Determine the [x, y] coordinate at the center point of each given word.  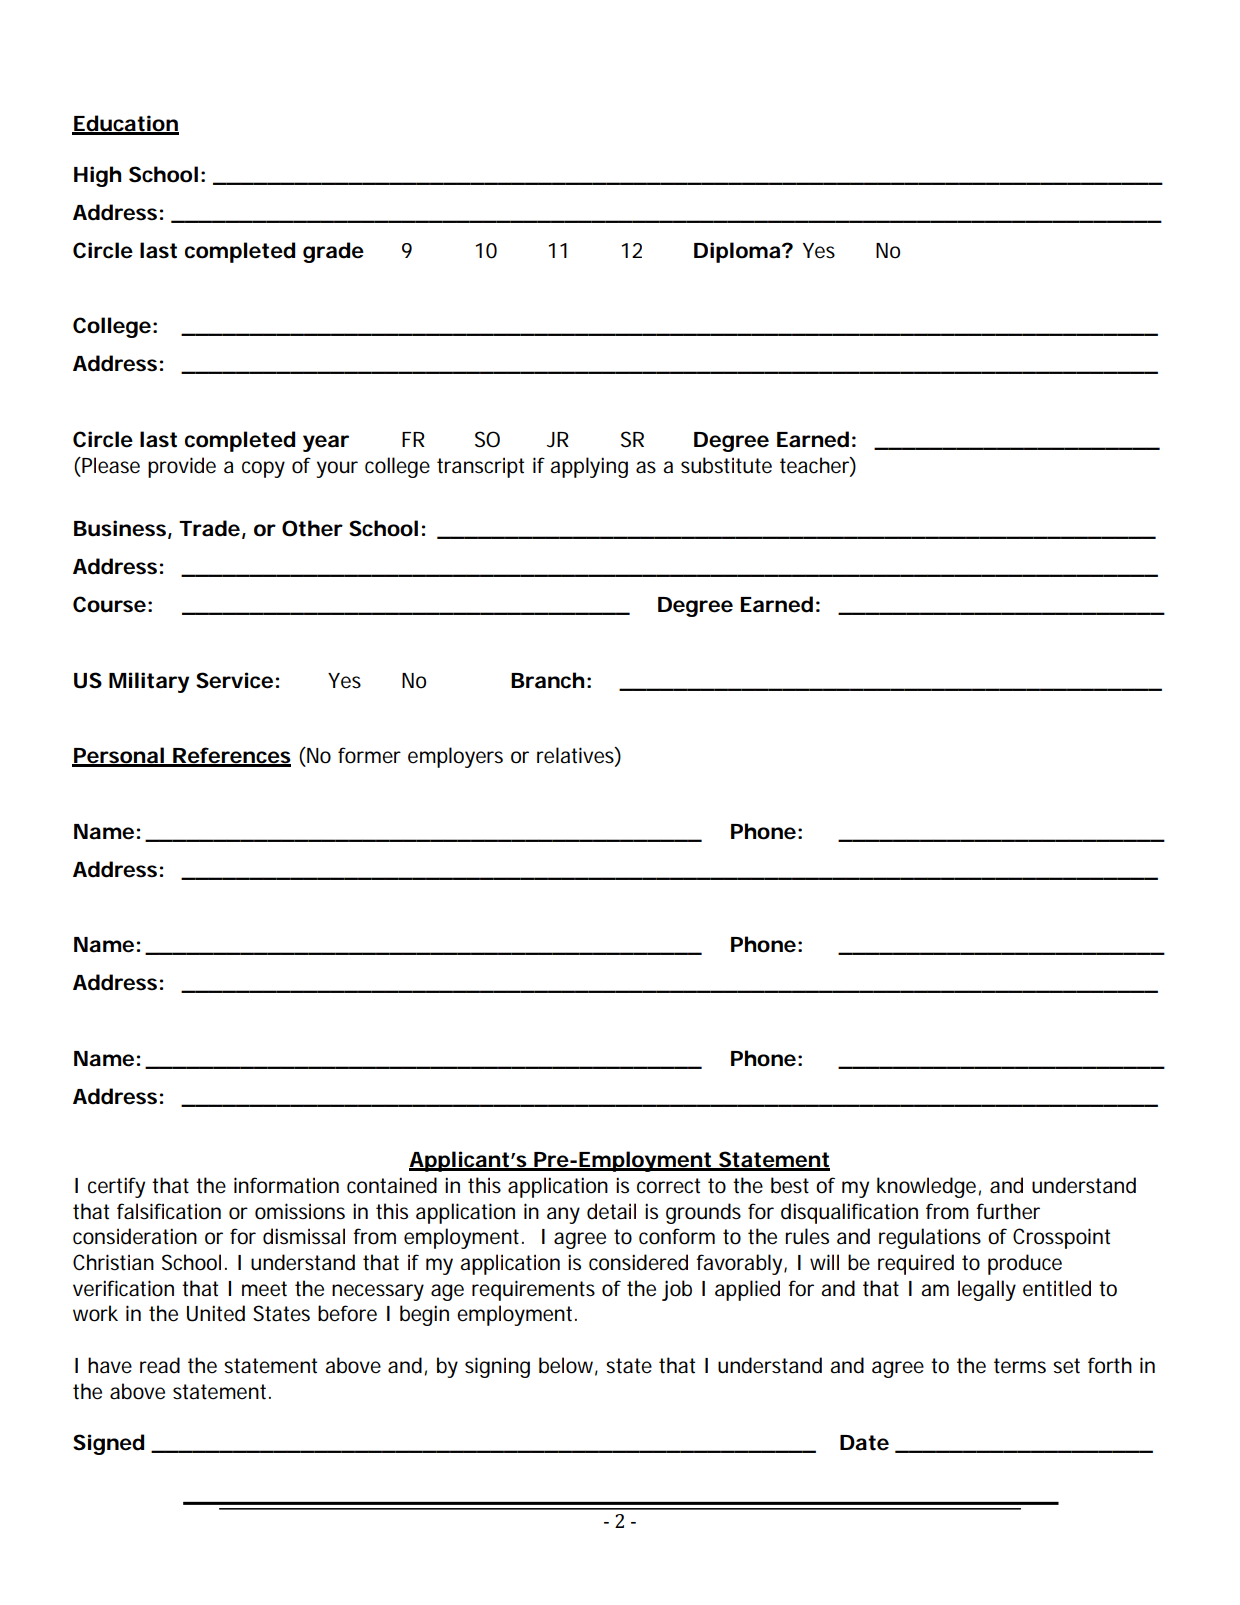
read [160, 1365]
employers [455, 757]
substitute [726, 465]
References [231, 756]
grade [333, 252]
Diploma [738, 252]
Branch [547, 680]
